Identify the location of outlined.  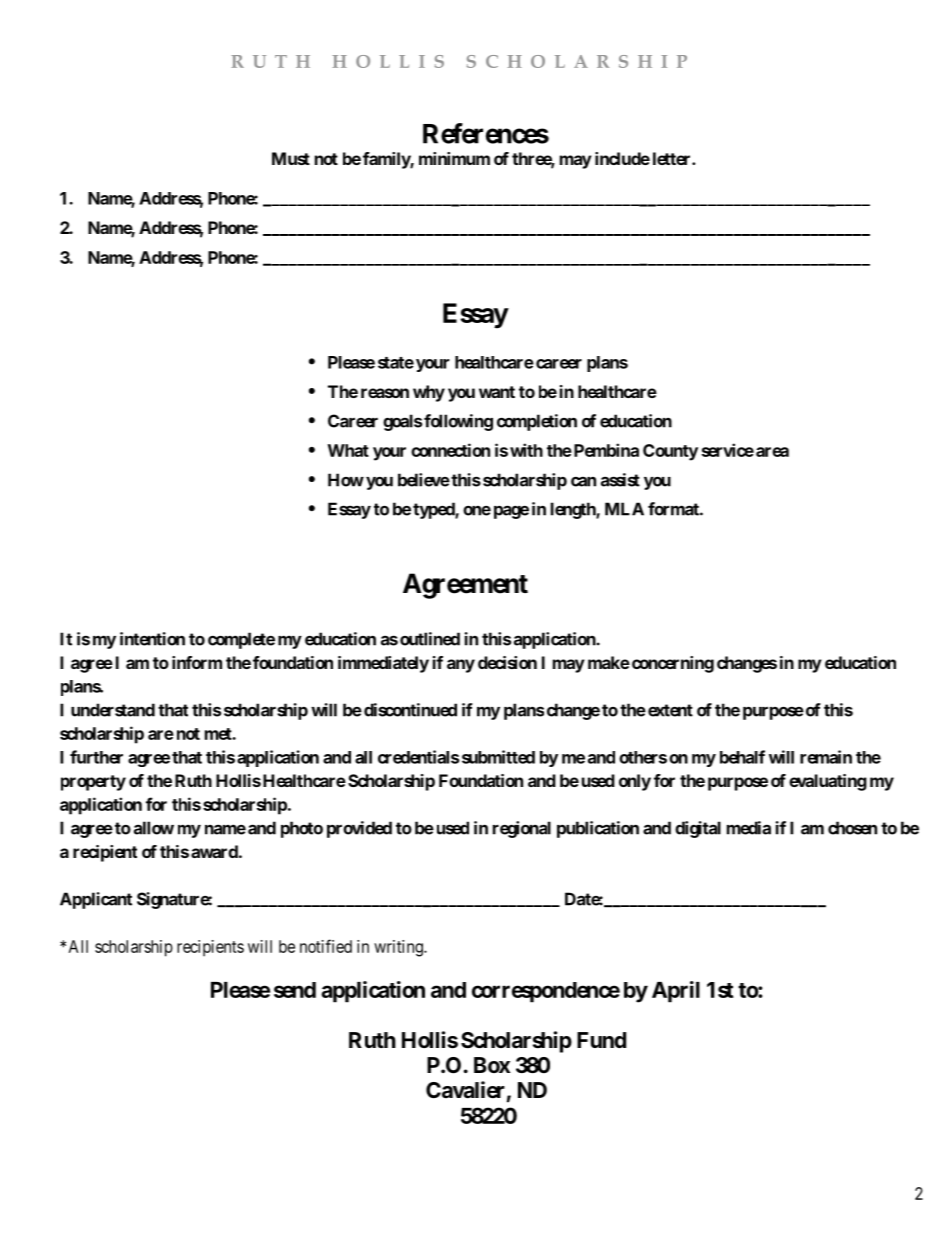
(430, 639).
